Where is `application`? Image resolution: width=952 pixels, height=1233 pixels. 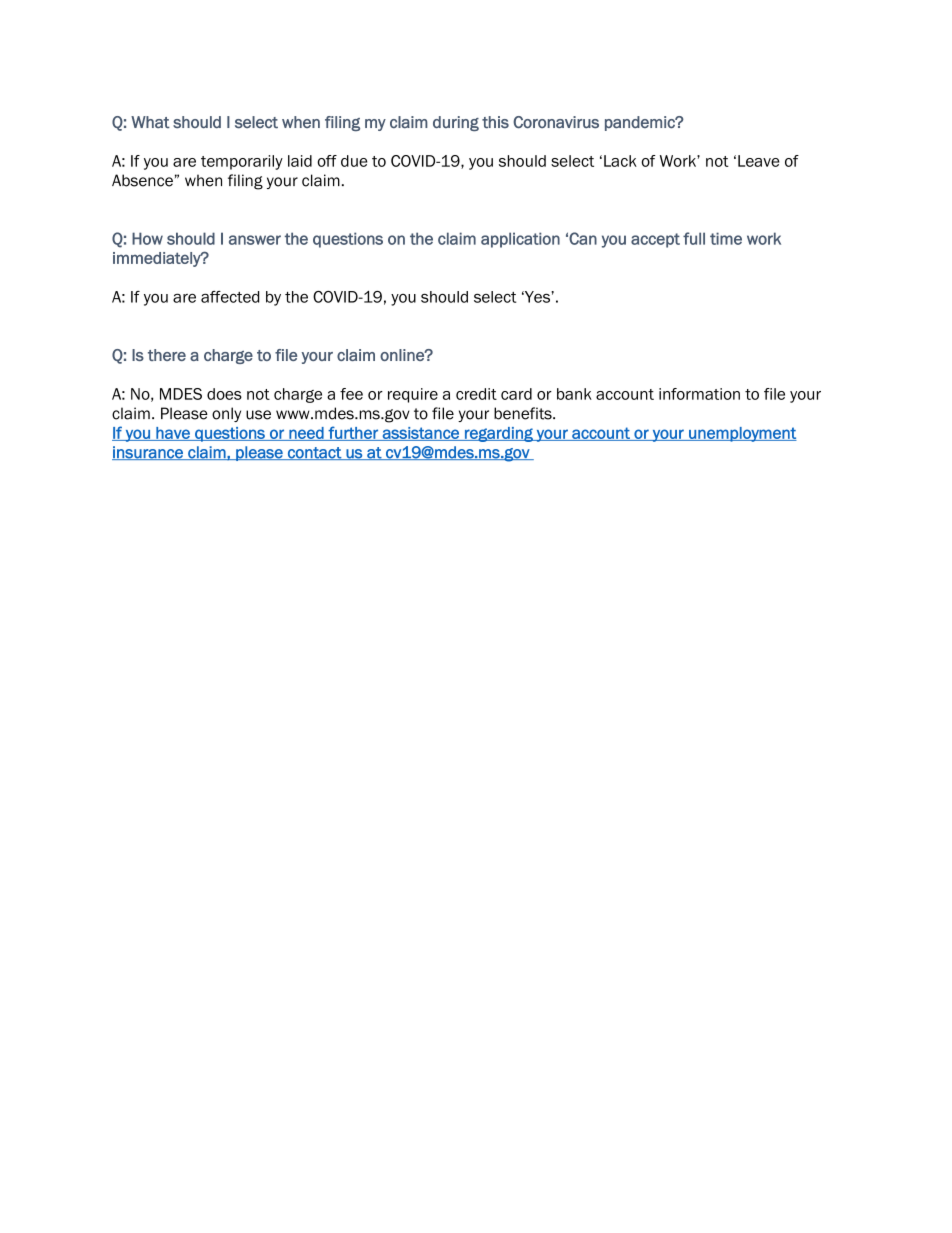 application is located at coordinates (520, 240).
